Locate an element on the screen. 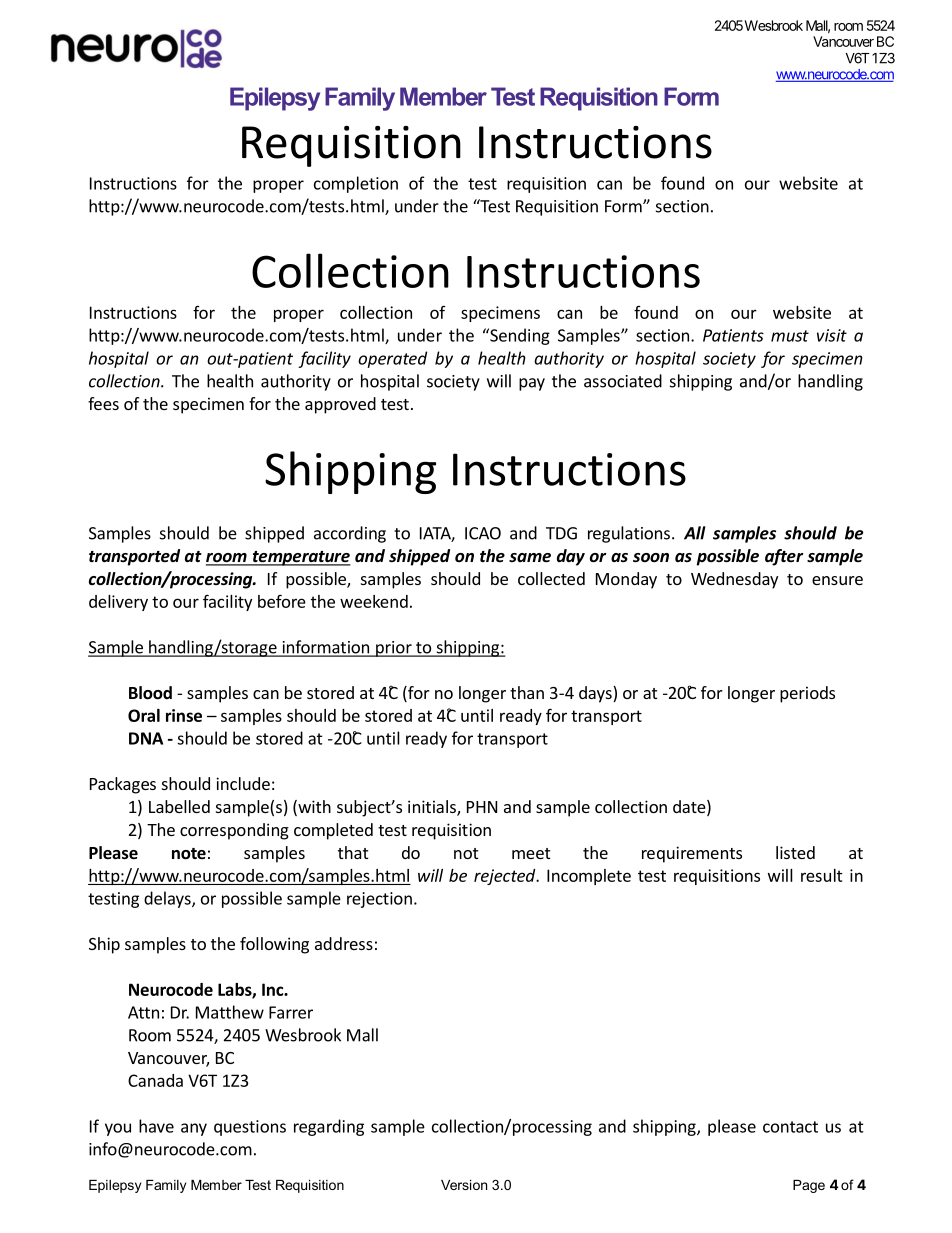  Wednesday is located at coordinates (734, 580).
